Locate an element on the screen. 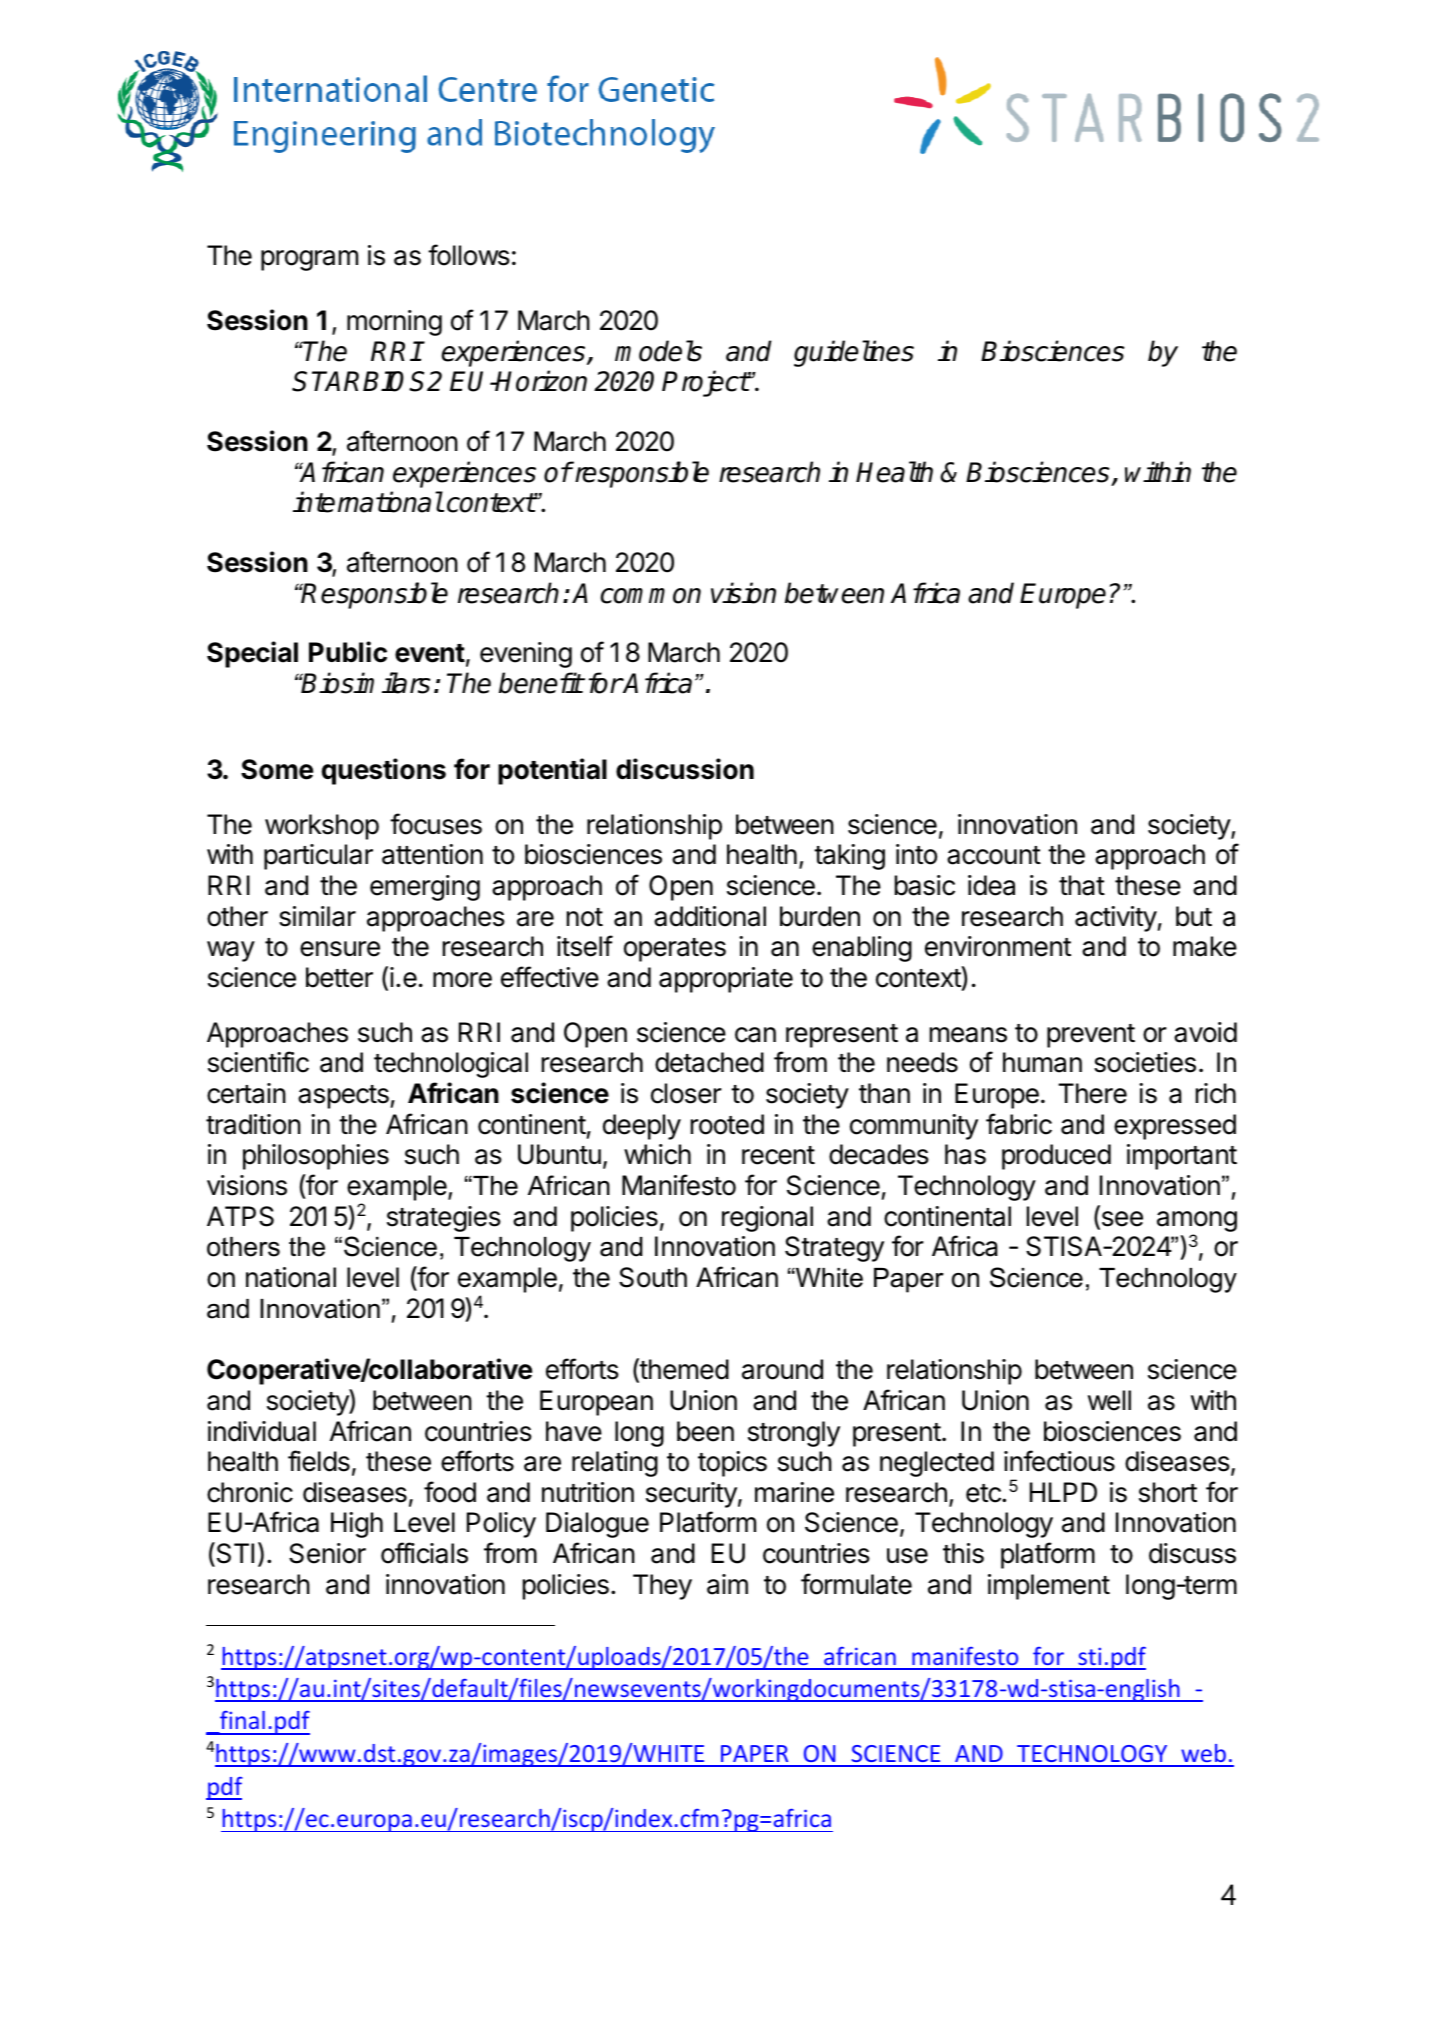 This screenshot has height=2041, width=1443. Senior is located at coordinates (327, 1553).
